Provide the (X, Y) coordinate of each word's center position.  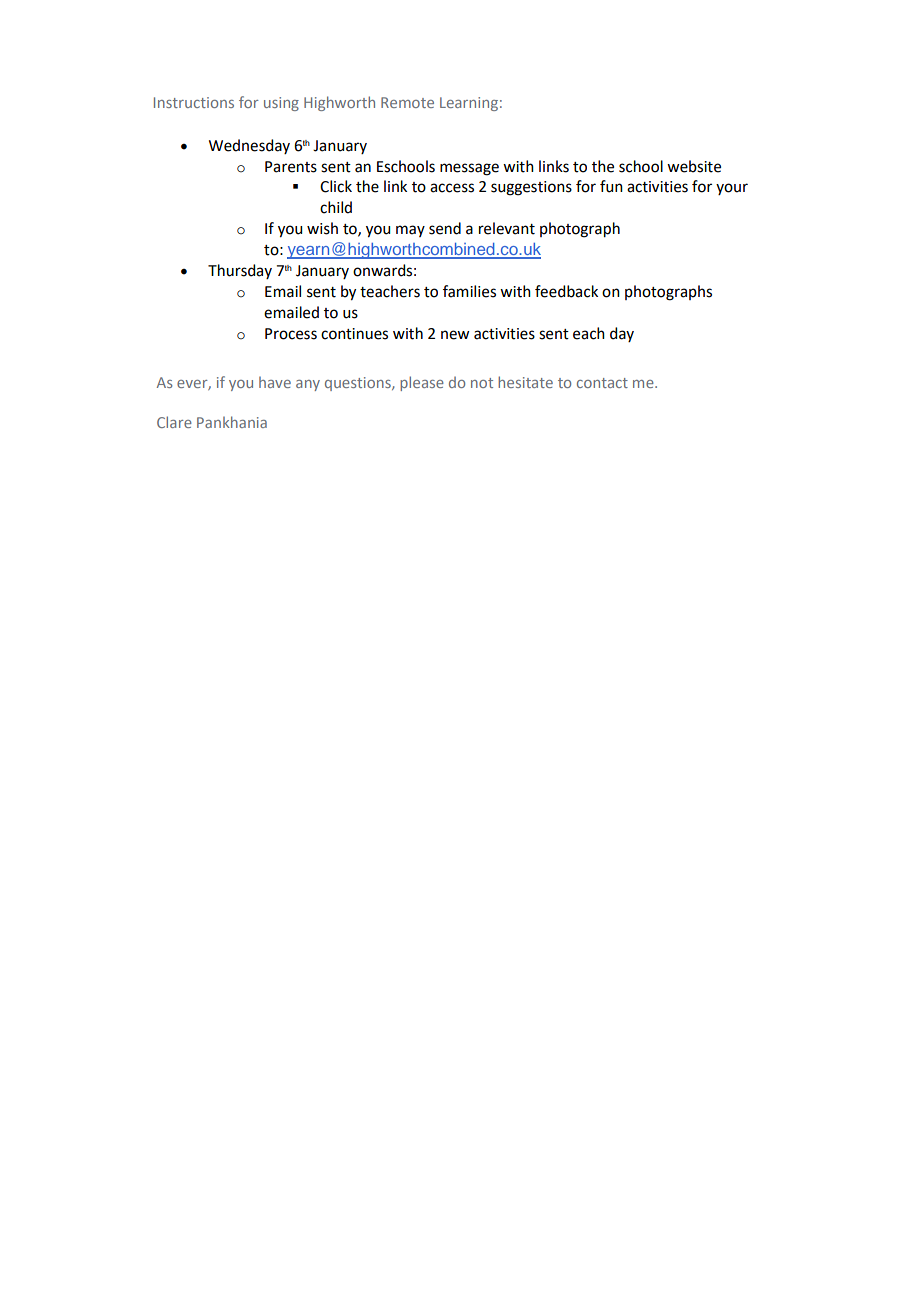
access (452, 188)
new (455, 335)
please (422, 383)
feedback (566, 291)
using (281, 104)
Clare (174, 422)
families (469, 291)
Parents (291, 167)
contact (602, 383)
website (694, 166)
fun (611, 186)
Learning (469, 104)
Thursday (240, 271)
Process (291, 334)
